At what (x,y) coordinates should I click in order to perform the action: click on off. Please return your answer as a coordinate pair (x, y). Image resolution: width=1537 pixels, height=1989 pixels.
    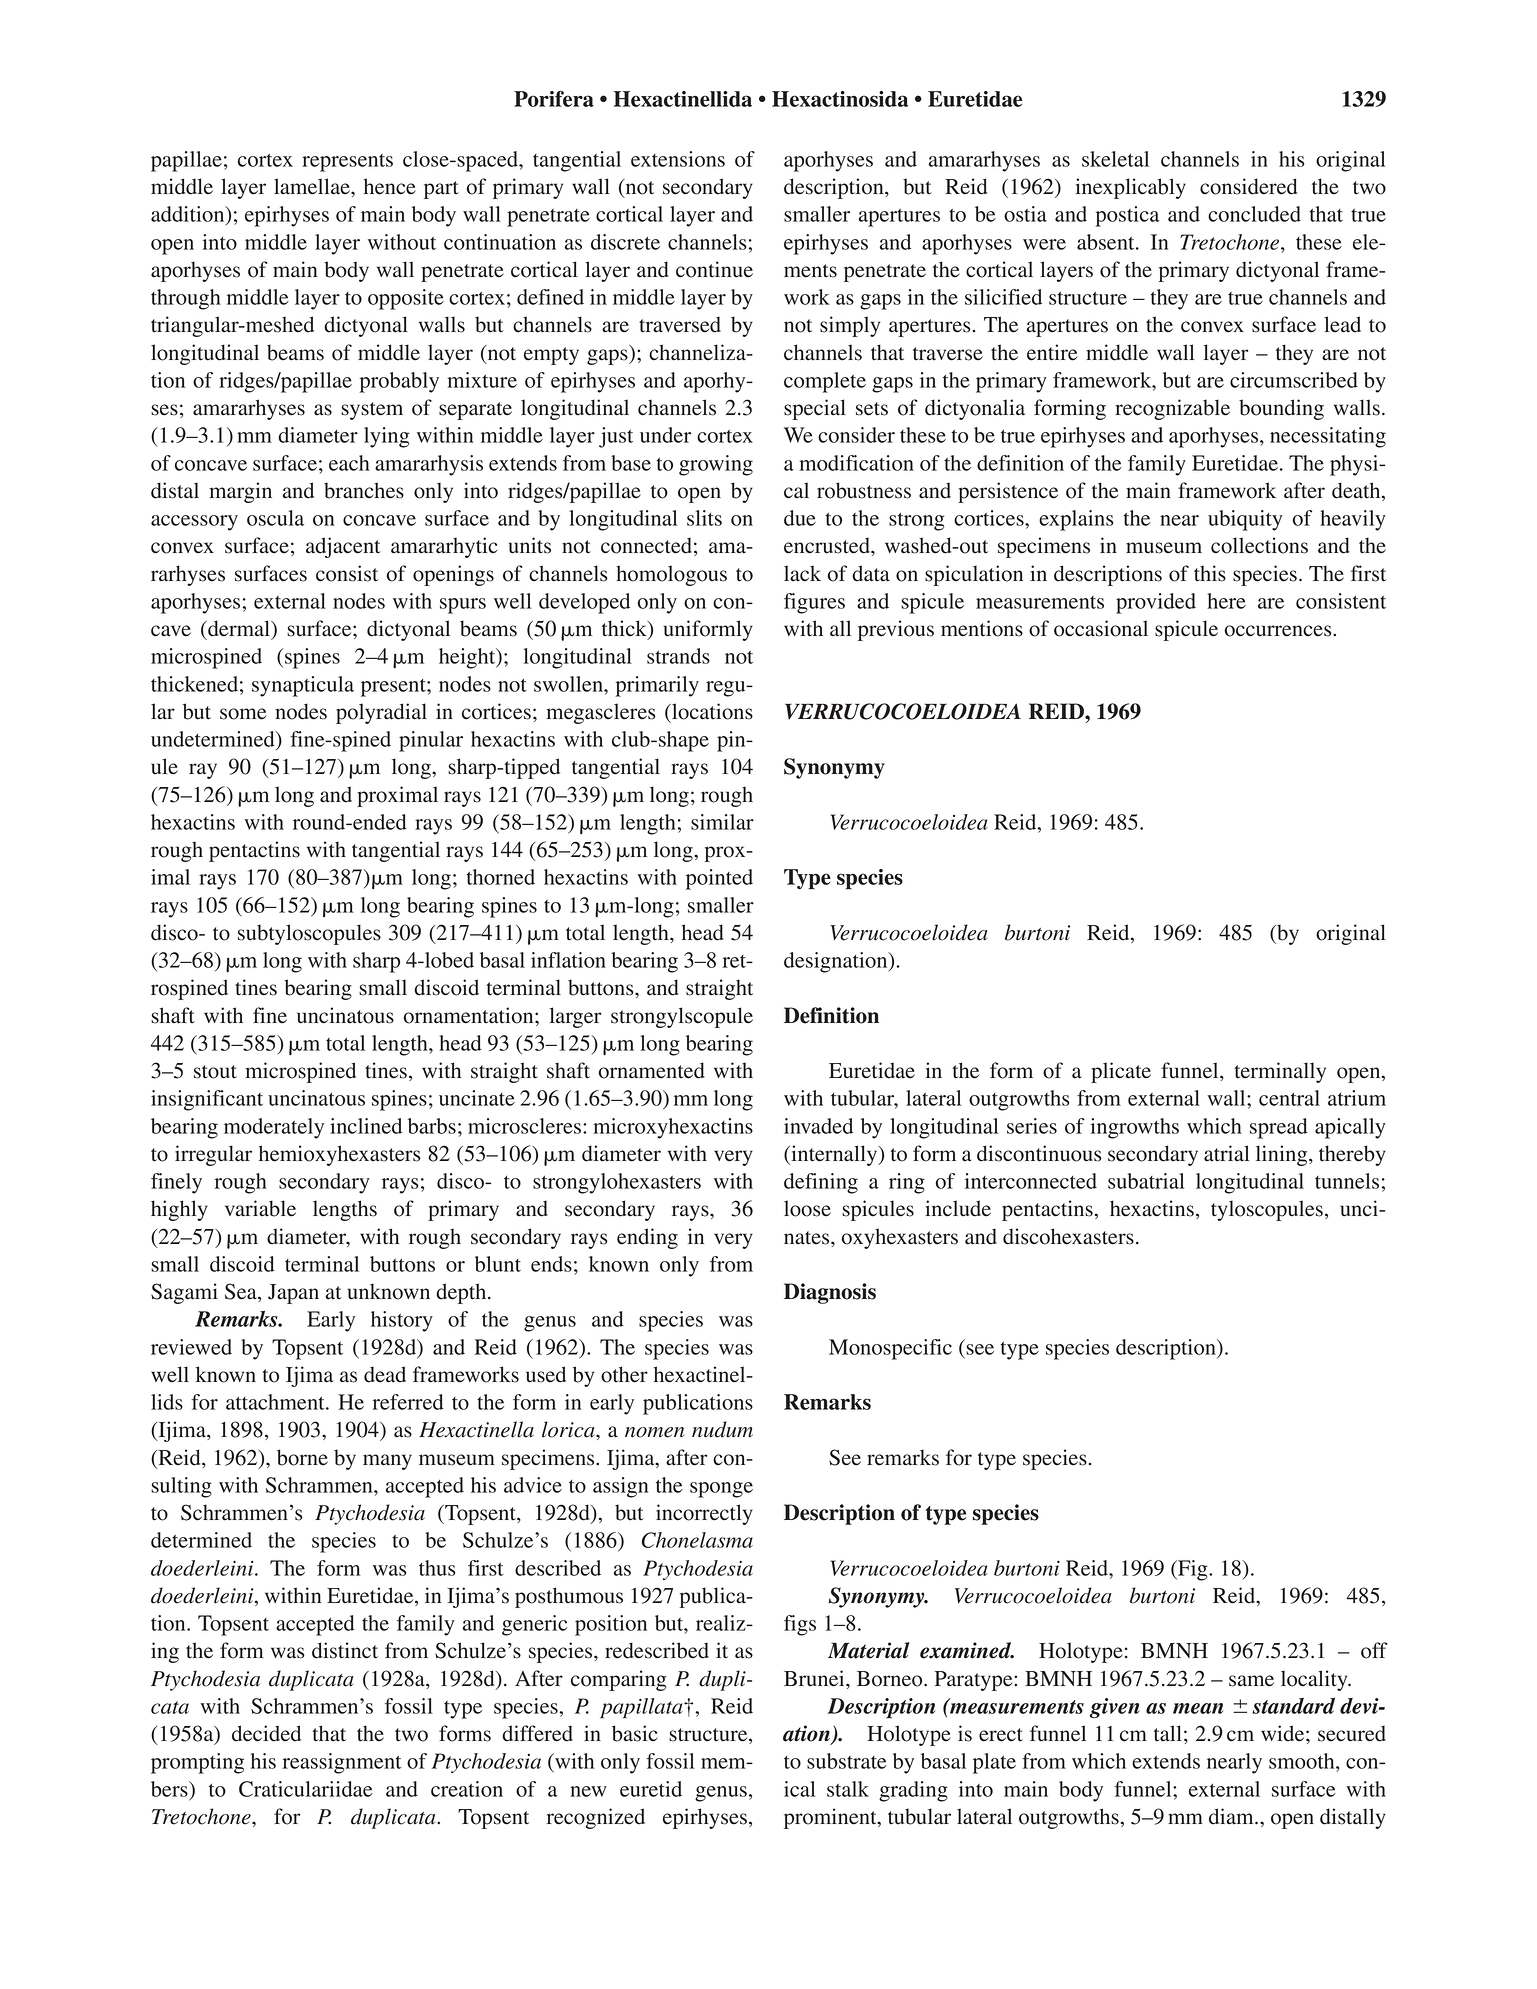
    Looking at the image, I should click on (1374, 1650).
